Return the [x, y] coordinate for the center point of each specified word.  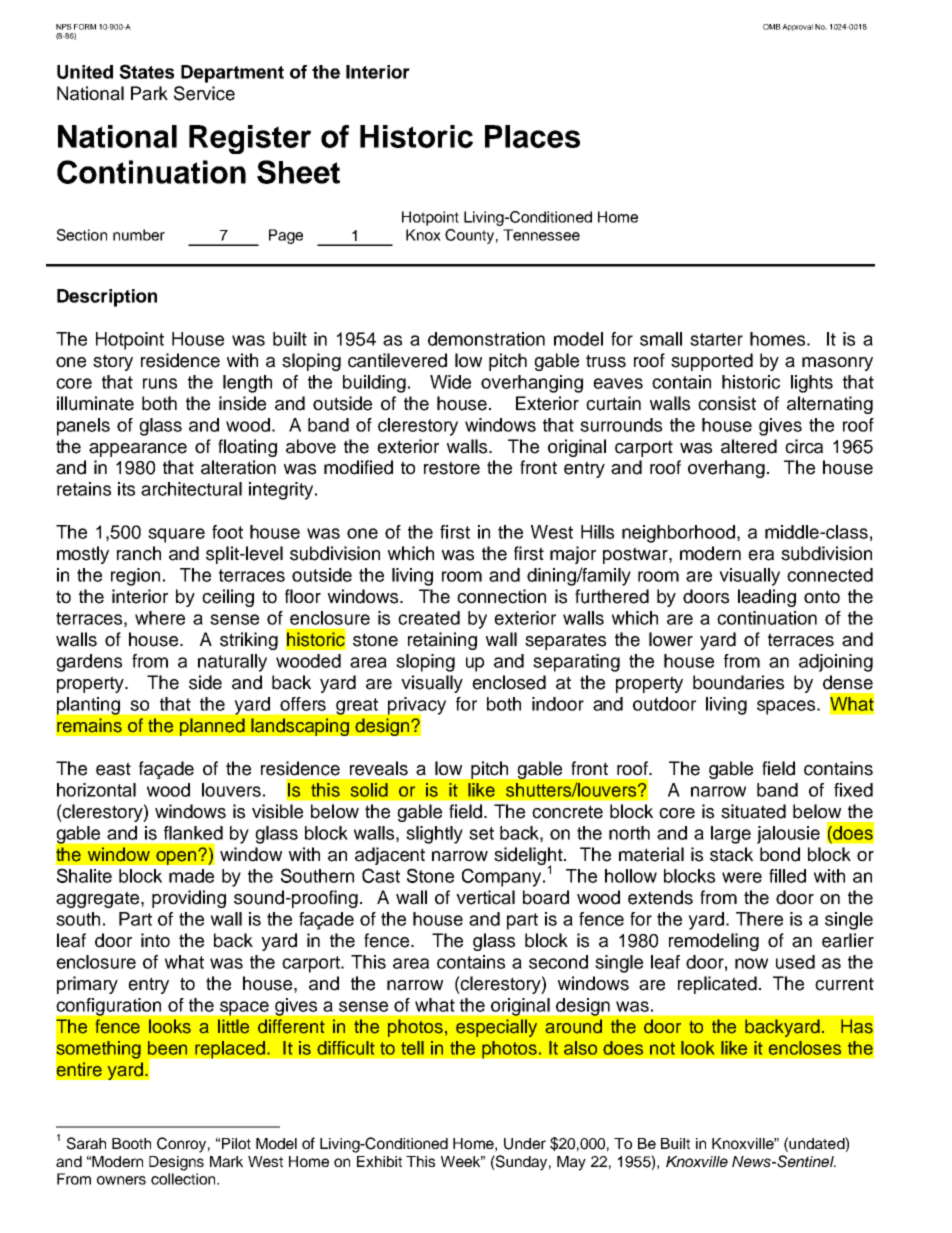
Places [532, 136]
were [742, 877]
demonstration [486, 339]
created [429, 618]
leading [767, 598]
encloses [805, 1048]
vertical [485, 897]
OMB [772, 27]
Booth [131, 1143]
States [146, 71]
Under [525, 1144]
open [177, 857]
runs [160, 383]
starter [716, 339]
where [160, 618]
